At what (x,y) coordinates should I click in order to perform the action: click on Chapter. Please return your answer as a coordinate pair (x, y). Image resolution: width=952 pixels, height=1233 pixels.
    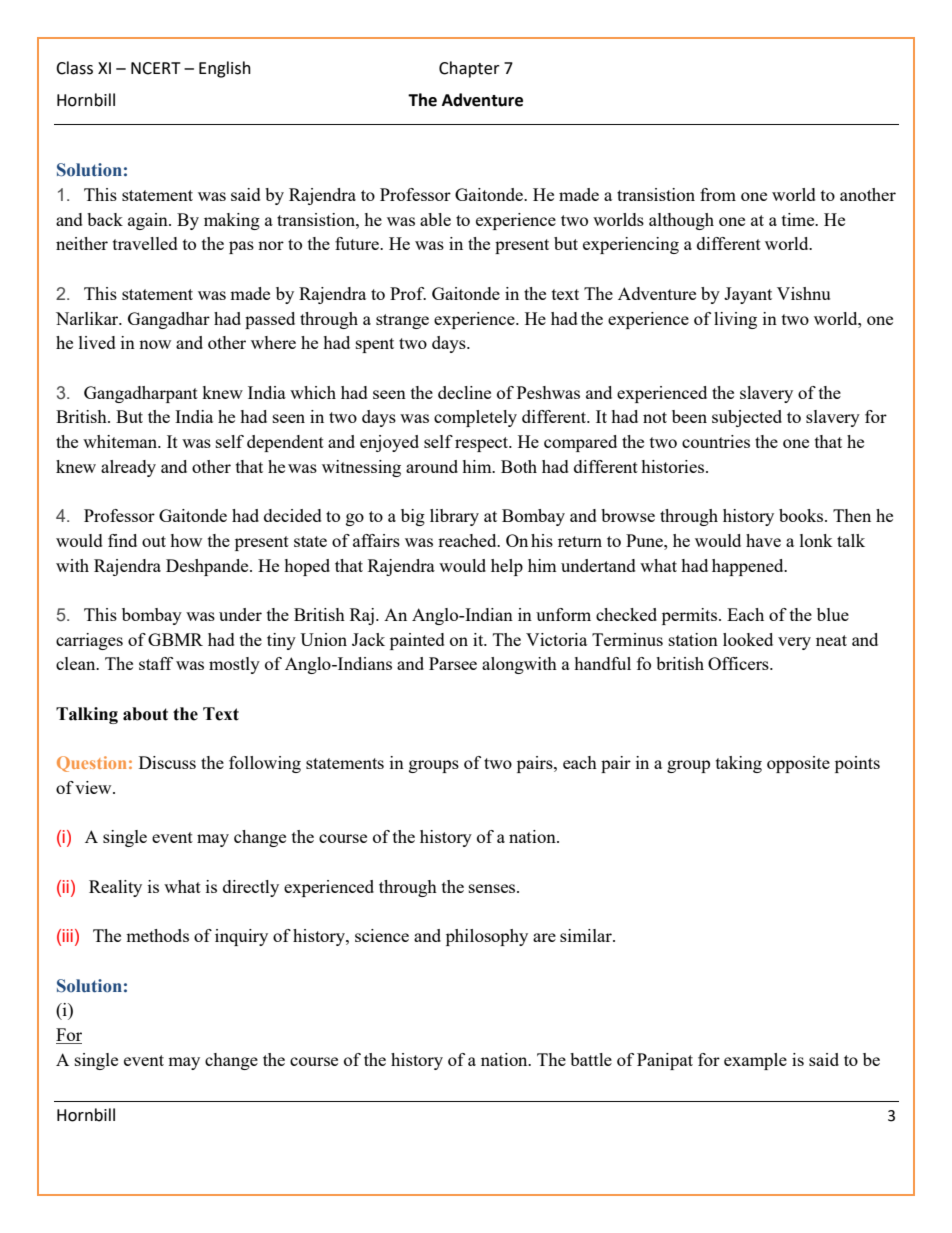
    Looking at the image, I should click on (469, 69).
